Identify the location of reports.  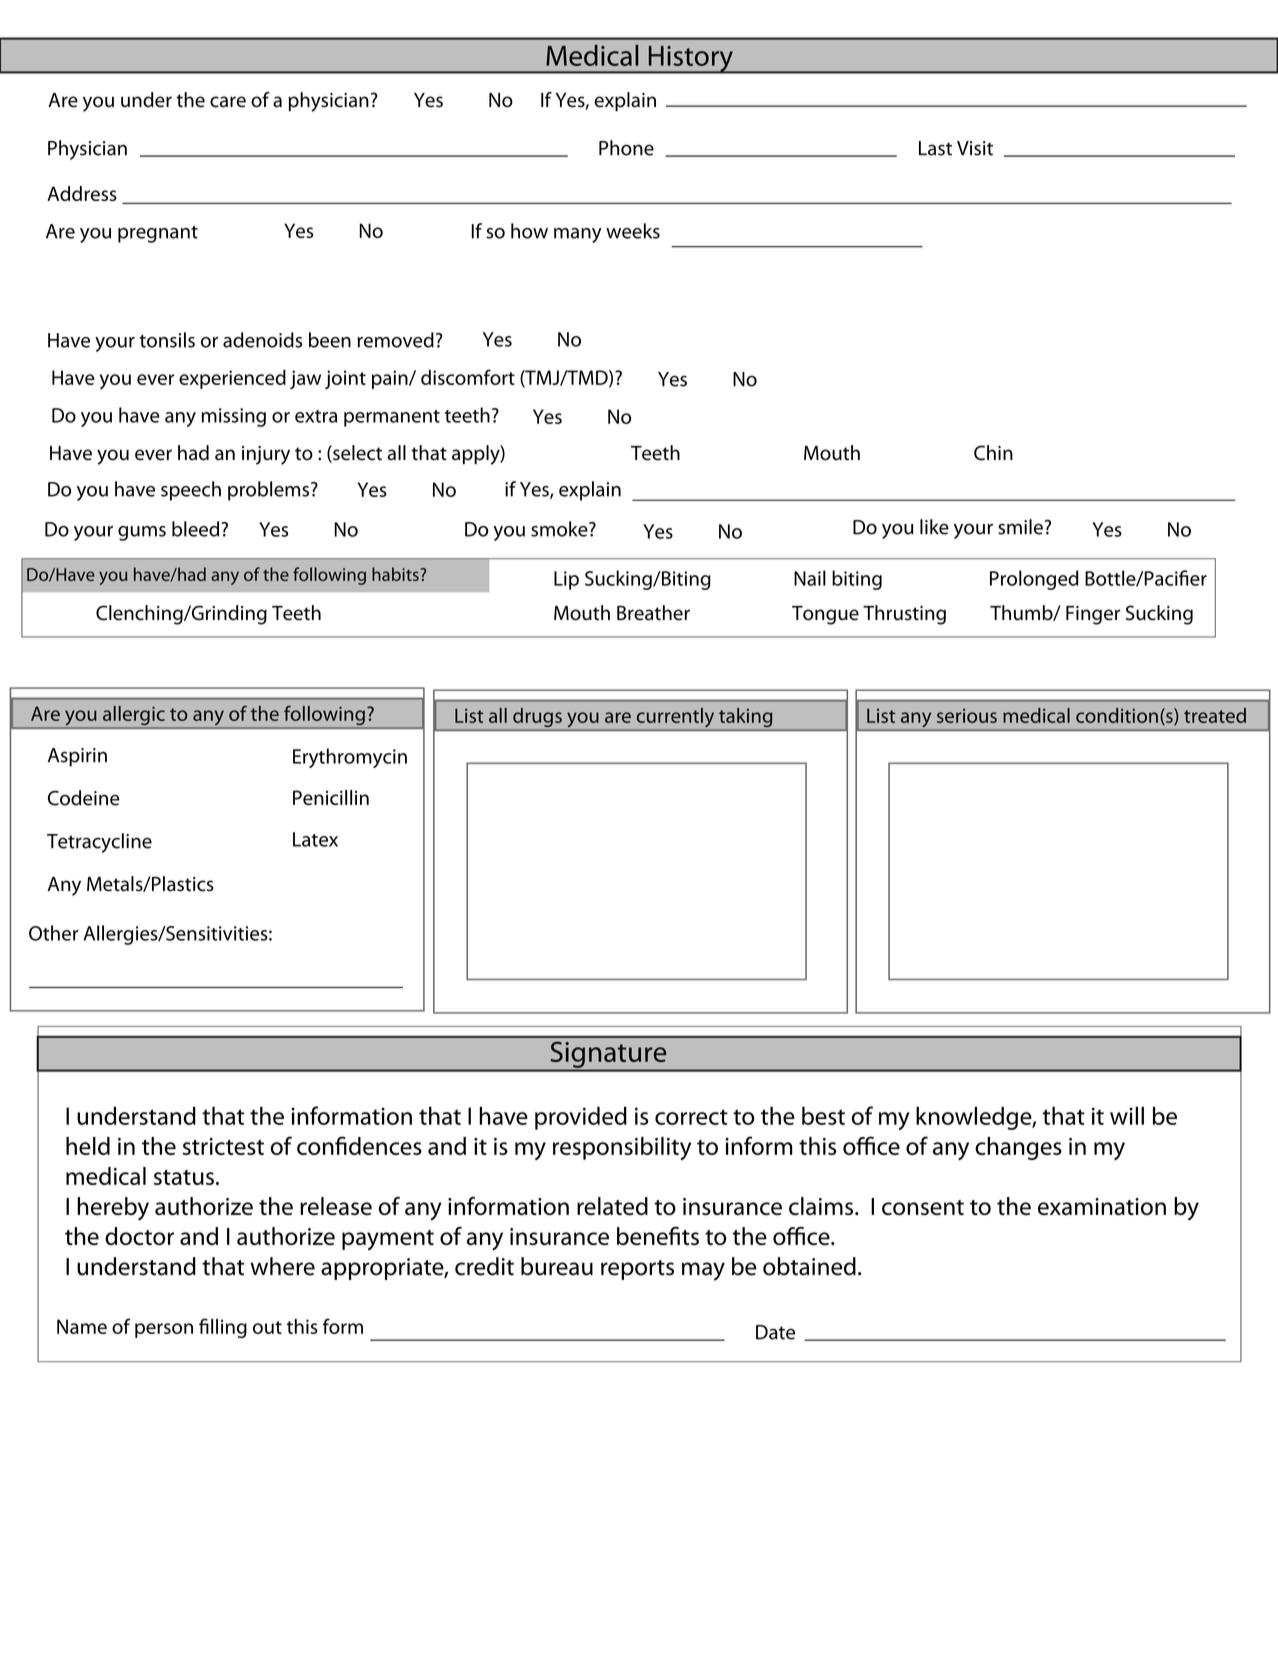
(637, 1270).
